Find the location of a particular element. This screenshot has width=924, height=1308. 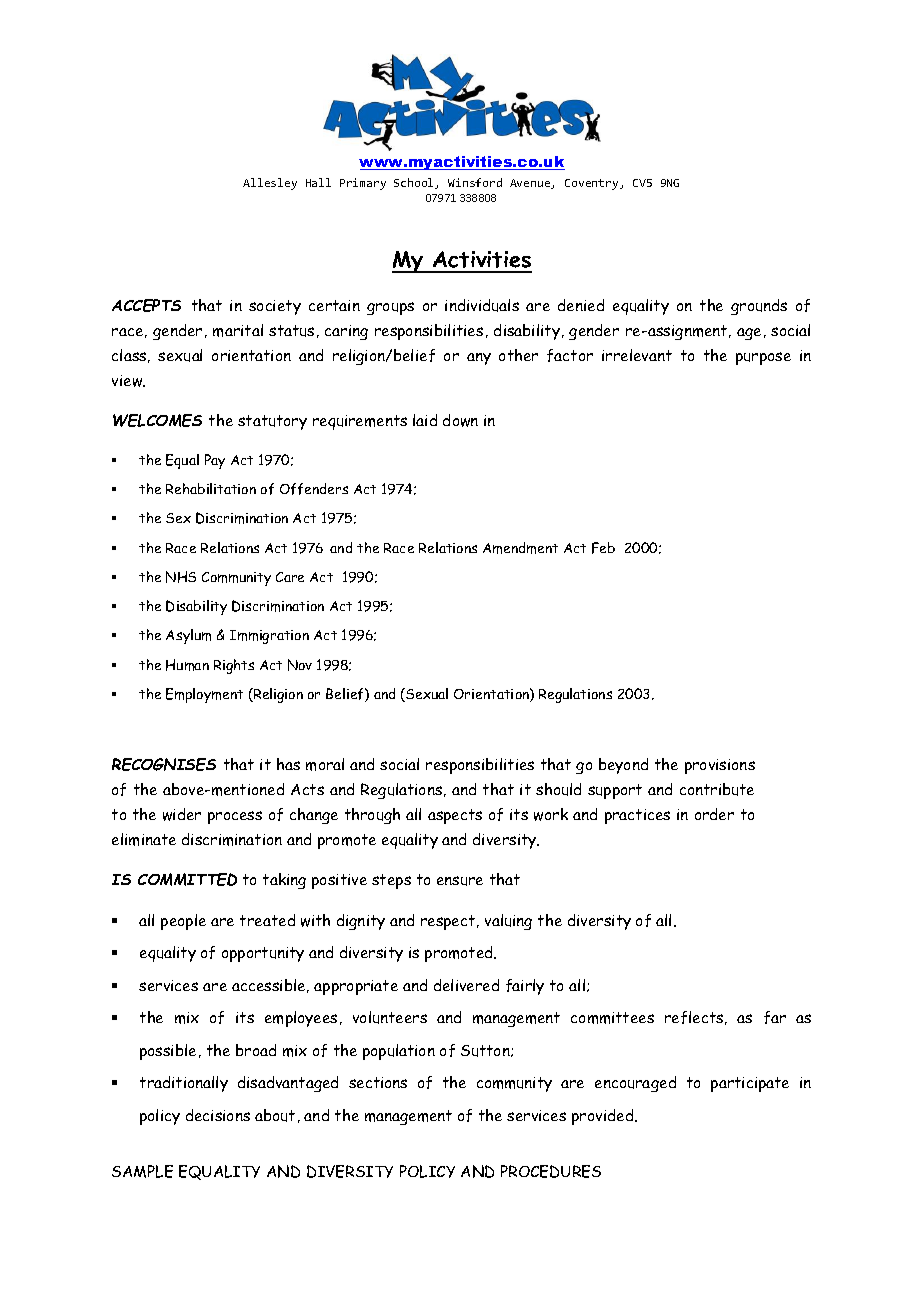

provisions is located at coordinates (720, 766).
